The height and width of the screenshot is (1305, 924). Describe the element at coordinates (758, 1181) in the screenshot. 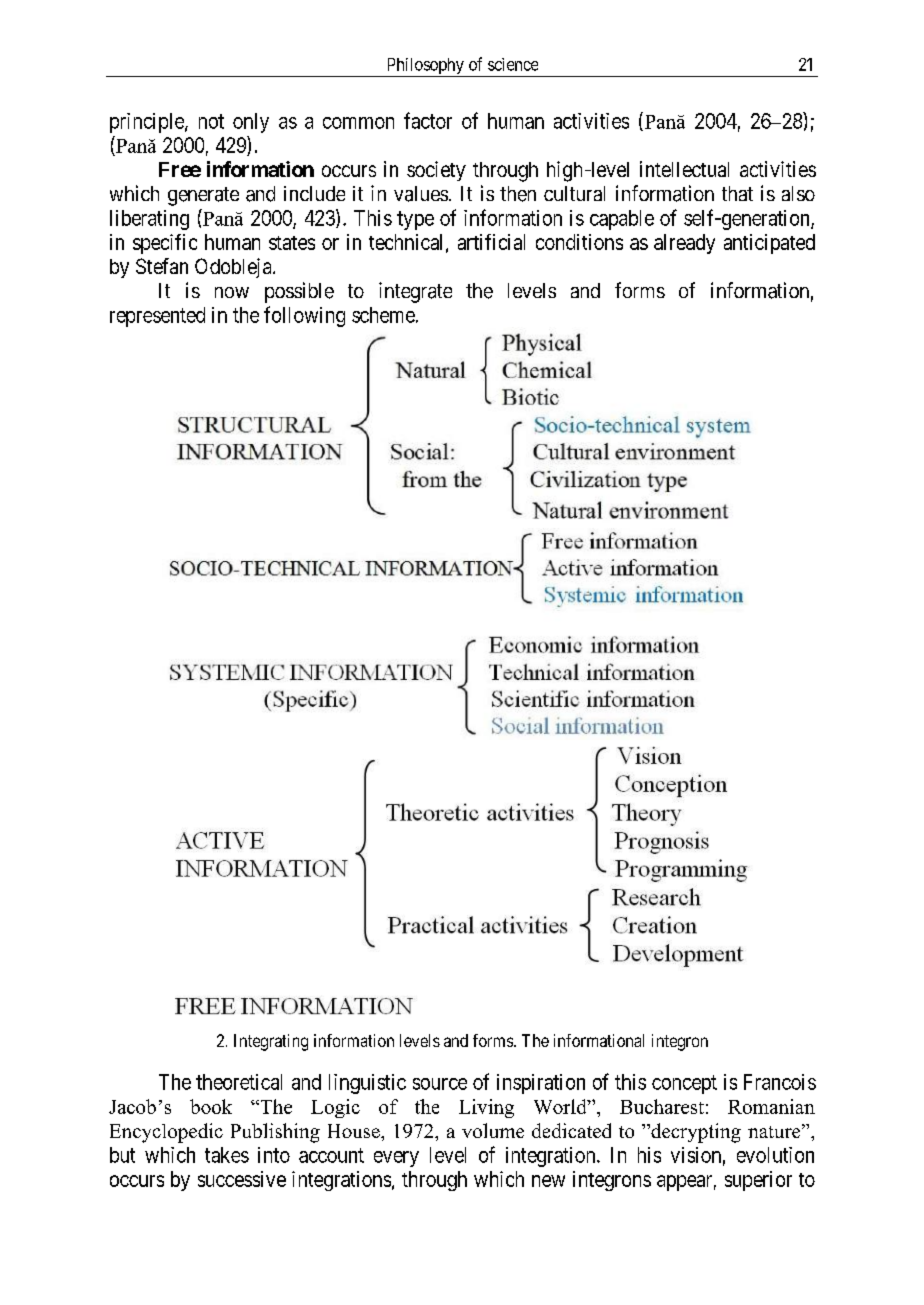

I see `superior` at that location.
